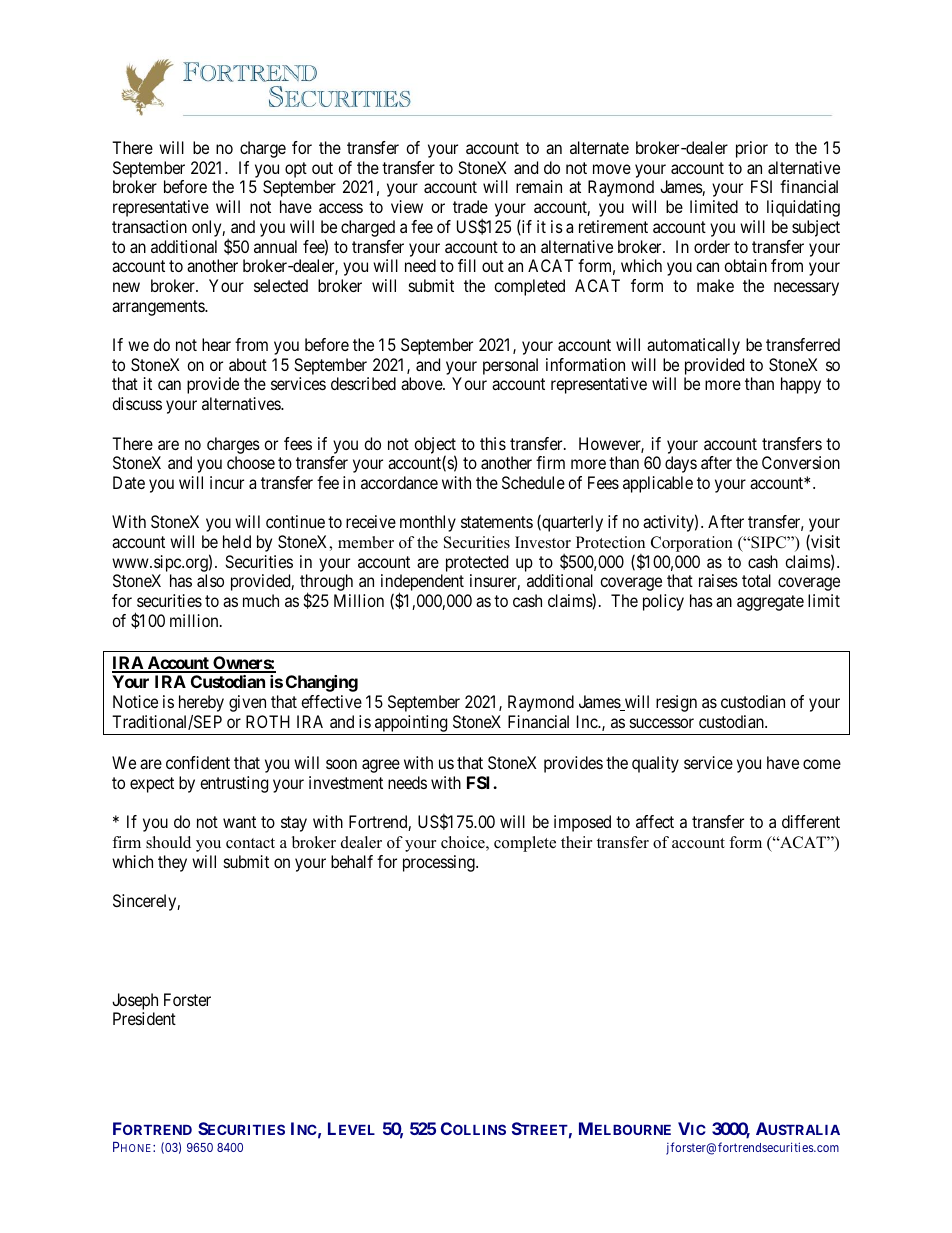 The height and width of the image is (1233, 952). I want to click on choose, so click(251, 462).
